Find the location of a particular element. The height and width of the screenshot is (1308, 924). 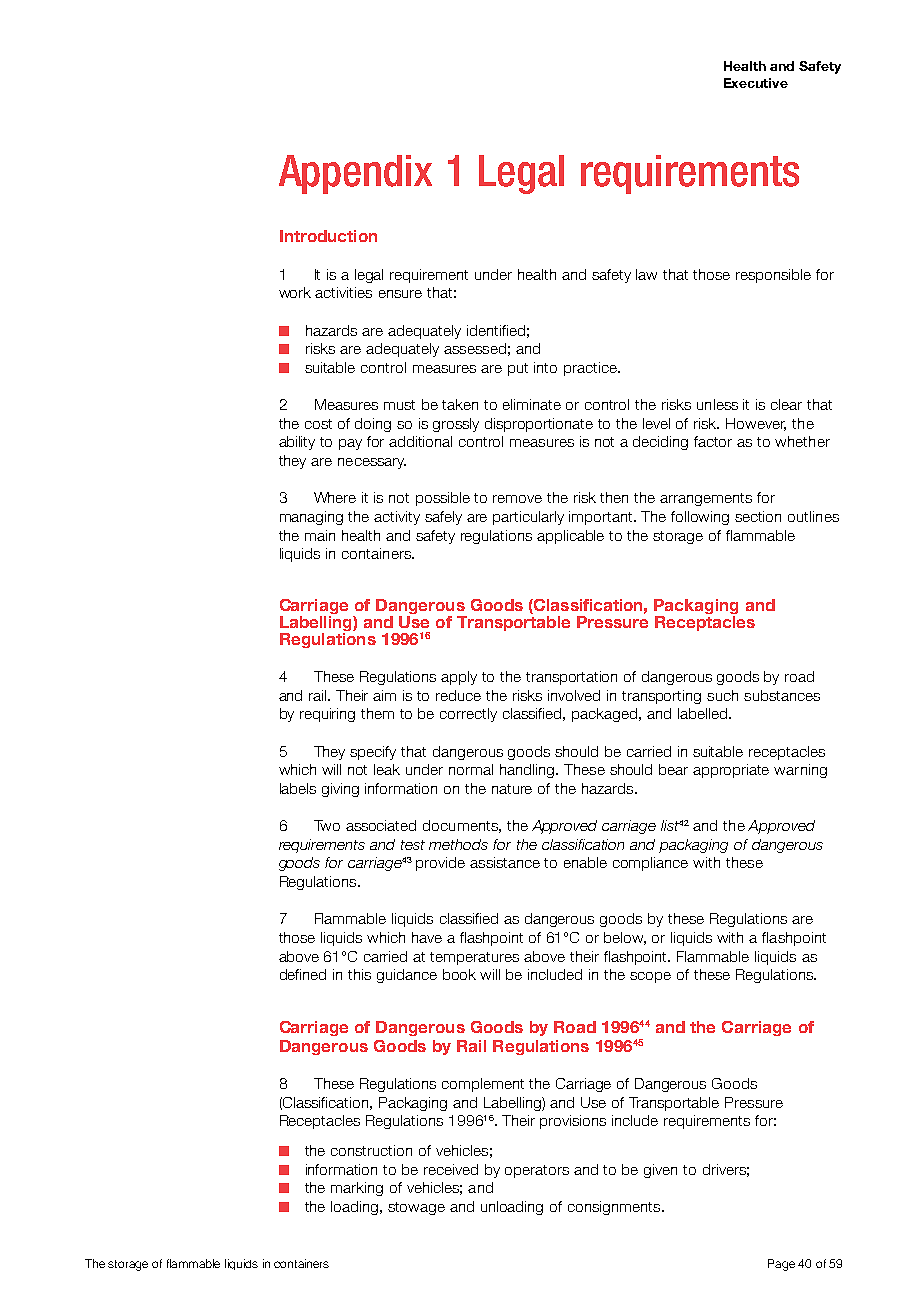

marking is located at coordinates (357, 1189).
